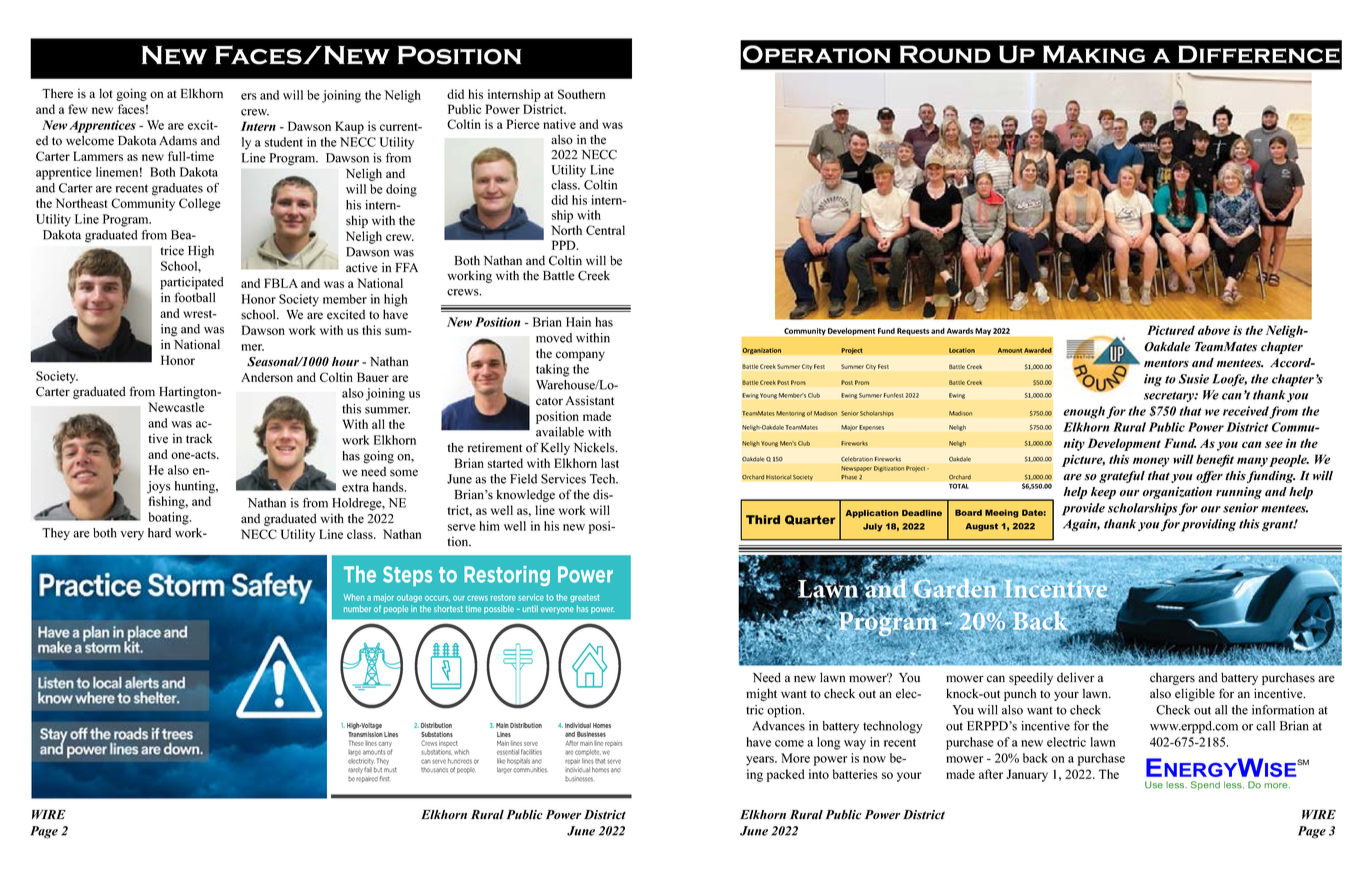 The image size is (1372, 887). I want to click on years, so click(761, 761).
